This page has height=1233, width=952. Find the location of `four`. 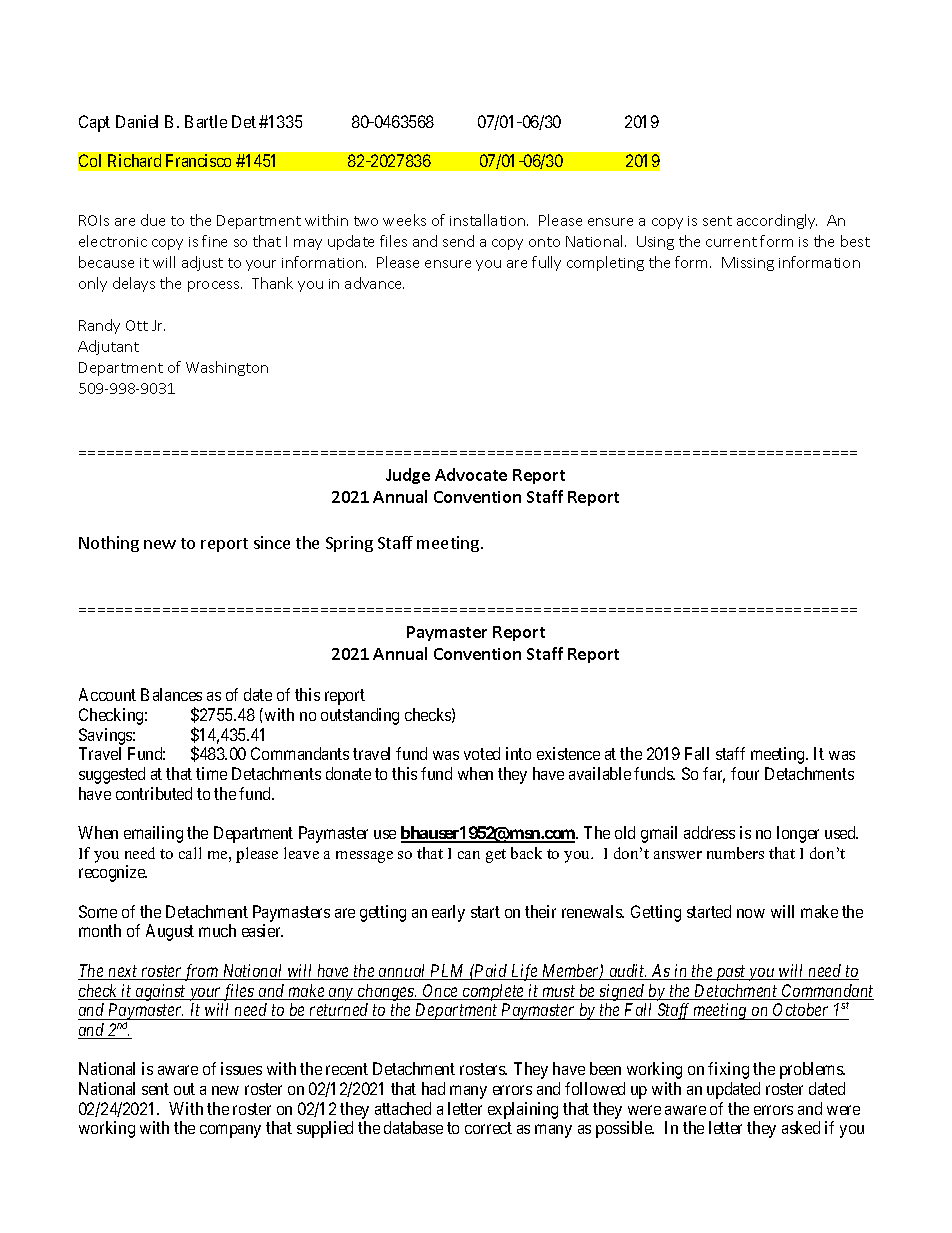

four is located at coordinates (745, 773).
